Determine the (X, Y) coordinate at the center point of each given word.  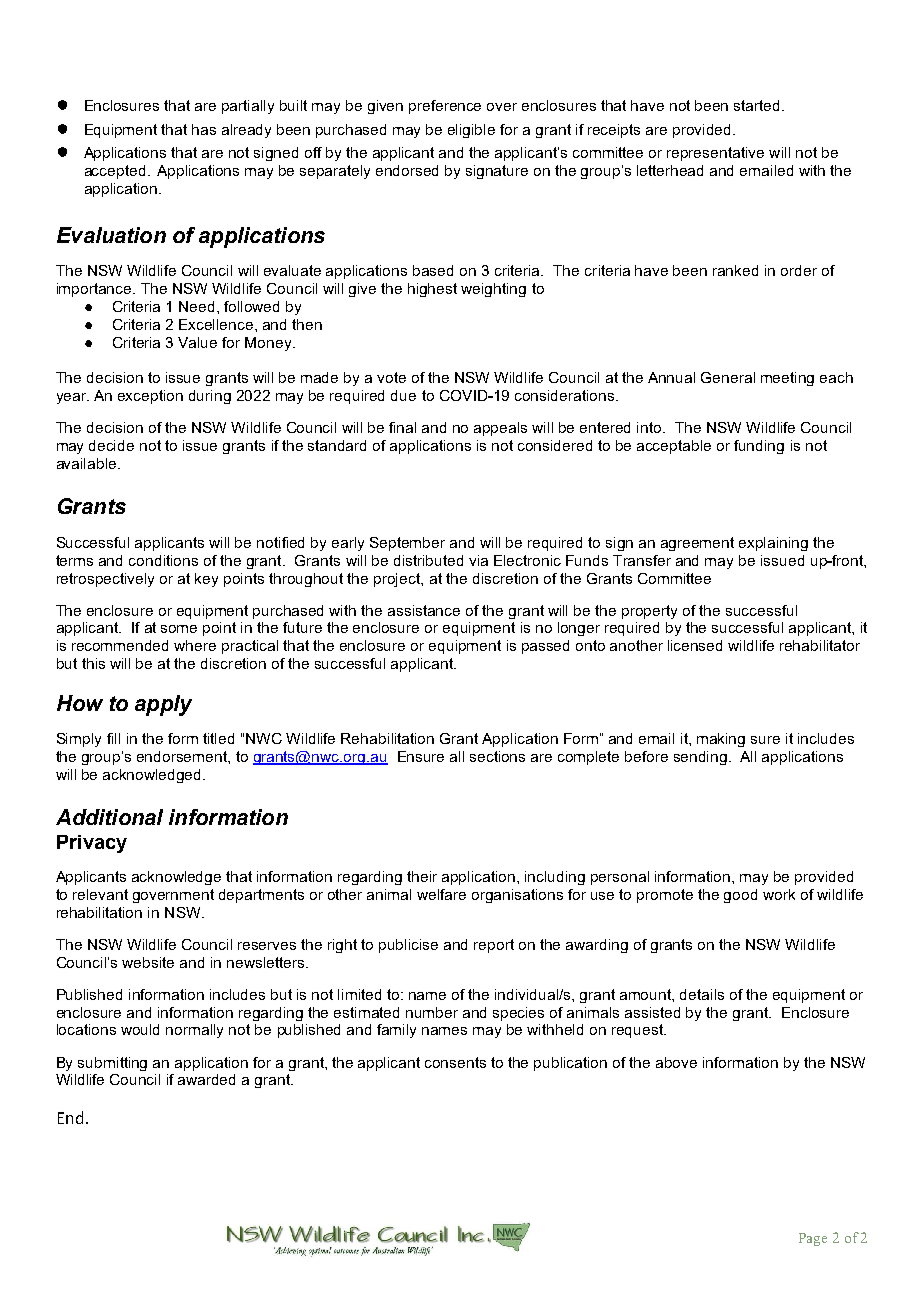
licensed (695, 645)
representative (715, 154)
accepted (115, 172)
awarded (206, 1079)
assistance (424, 610)
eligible (471, 131)
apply (163, 705)
